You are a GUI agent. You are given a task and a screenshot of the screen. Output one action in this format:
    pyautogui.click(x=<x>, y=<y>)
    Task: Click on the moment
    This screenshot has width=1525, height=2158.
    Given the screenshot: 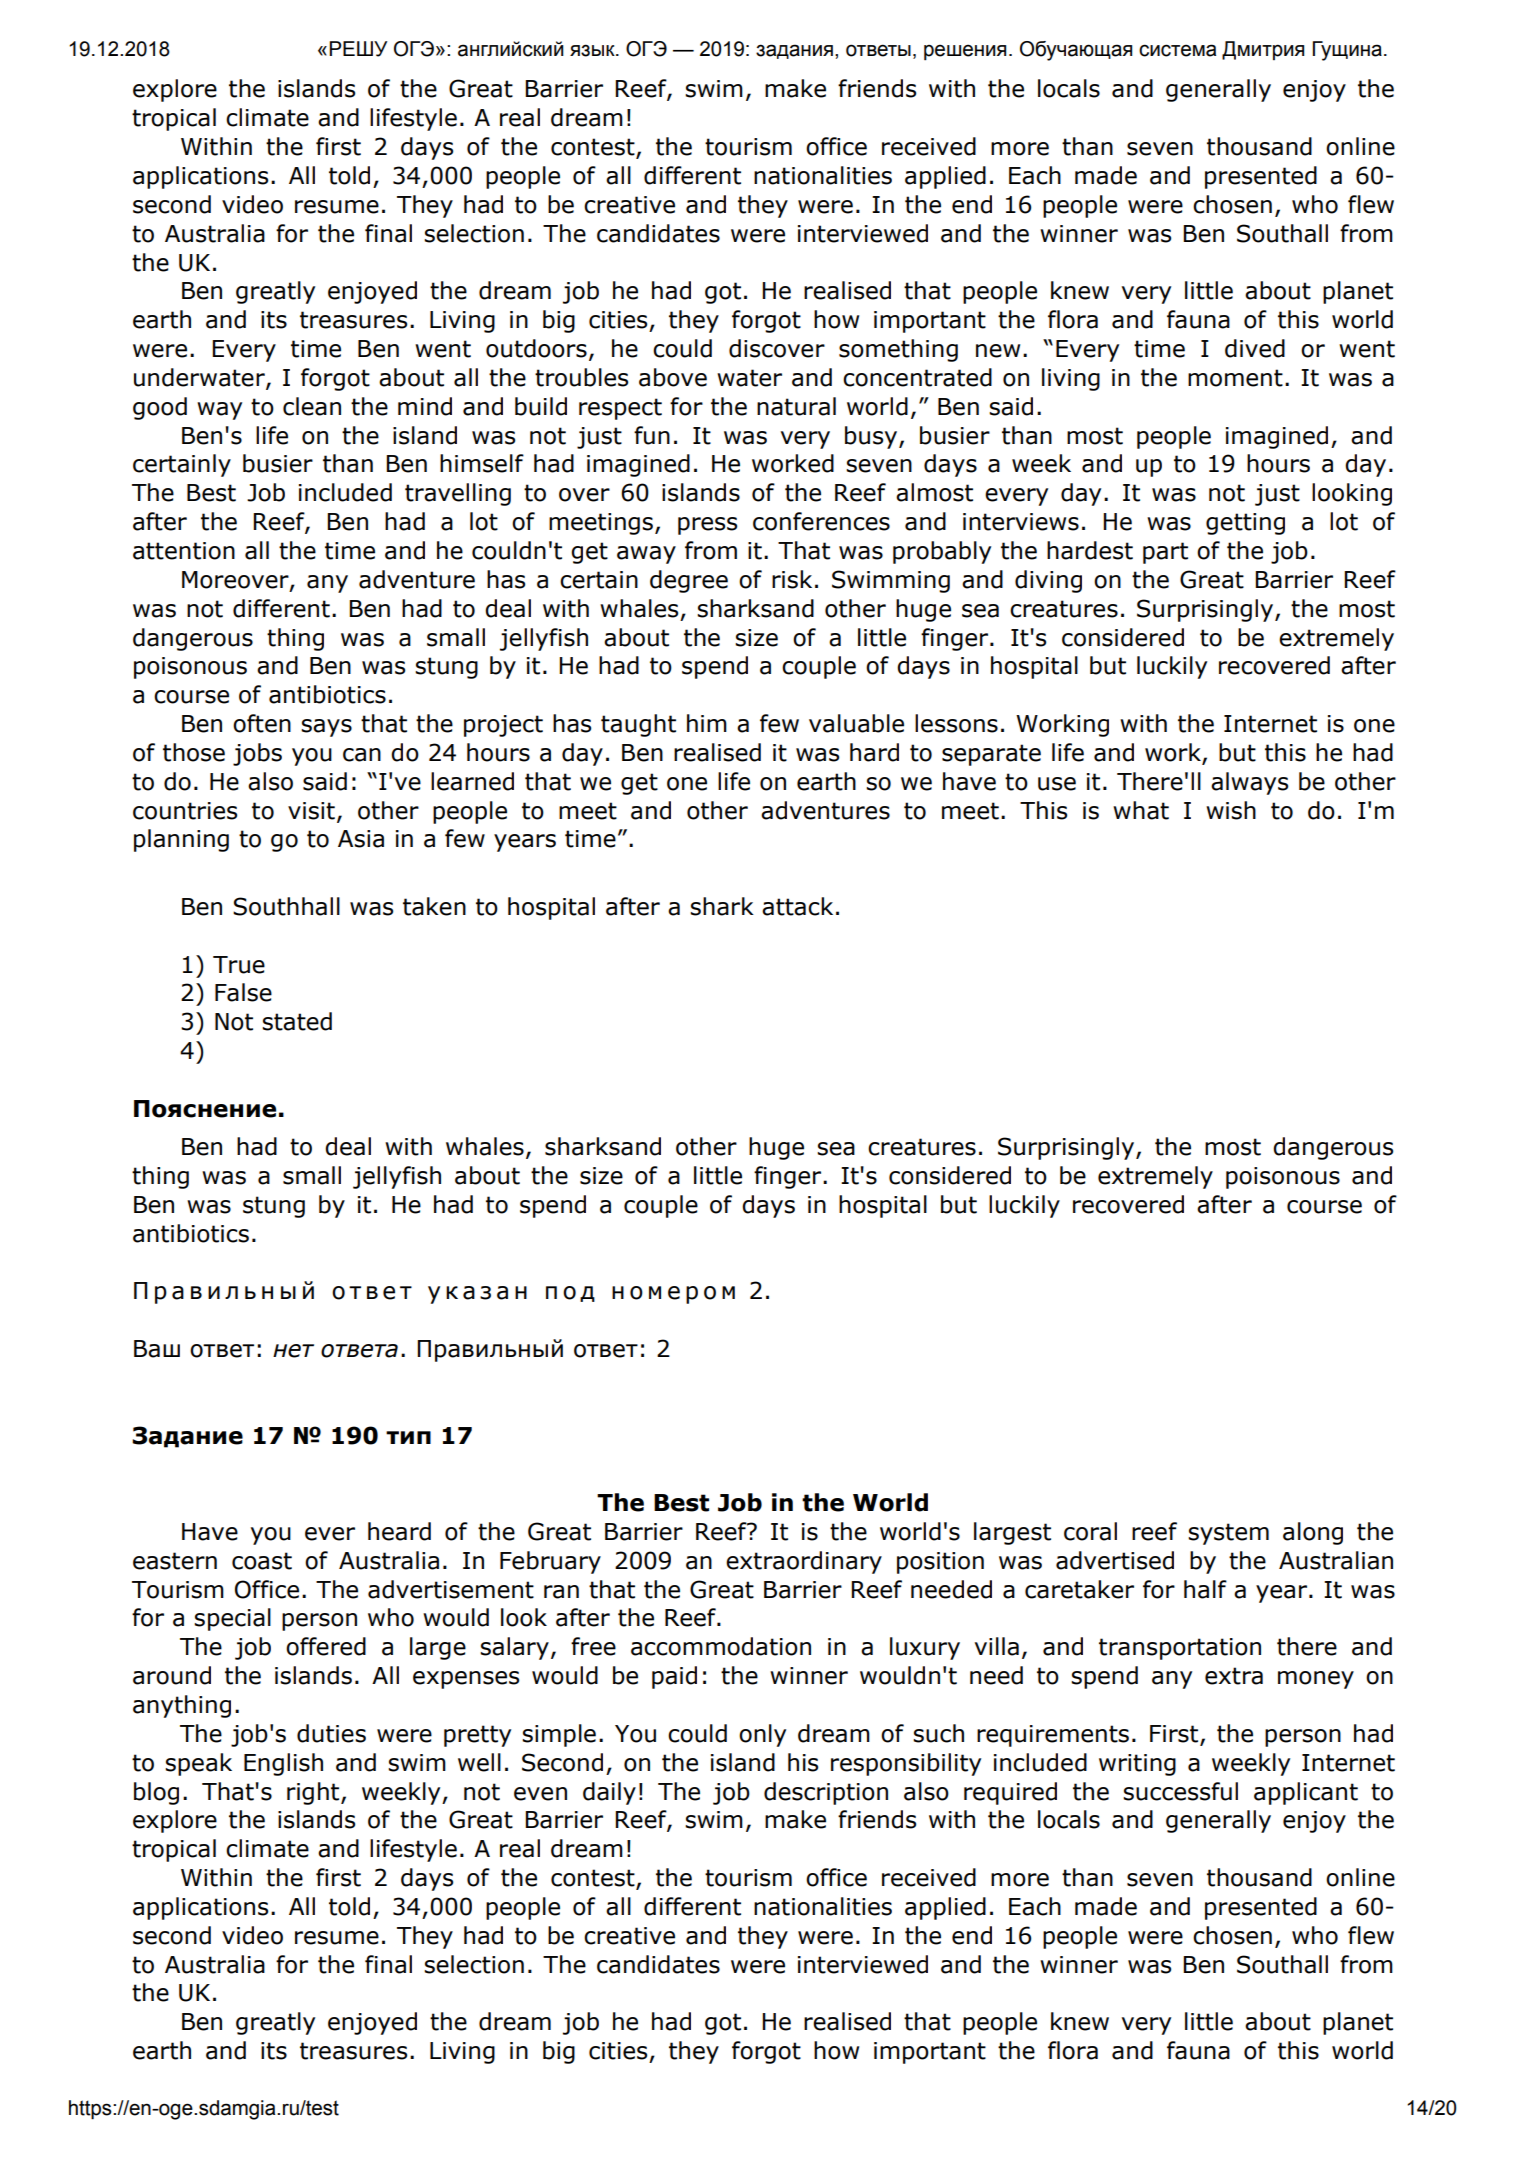 What is the action you would take?
    pyautogui.click(x=1235, y=378)
